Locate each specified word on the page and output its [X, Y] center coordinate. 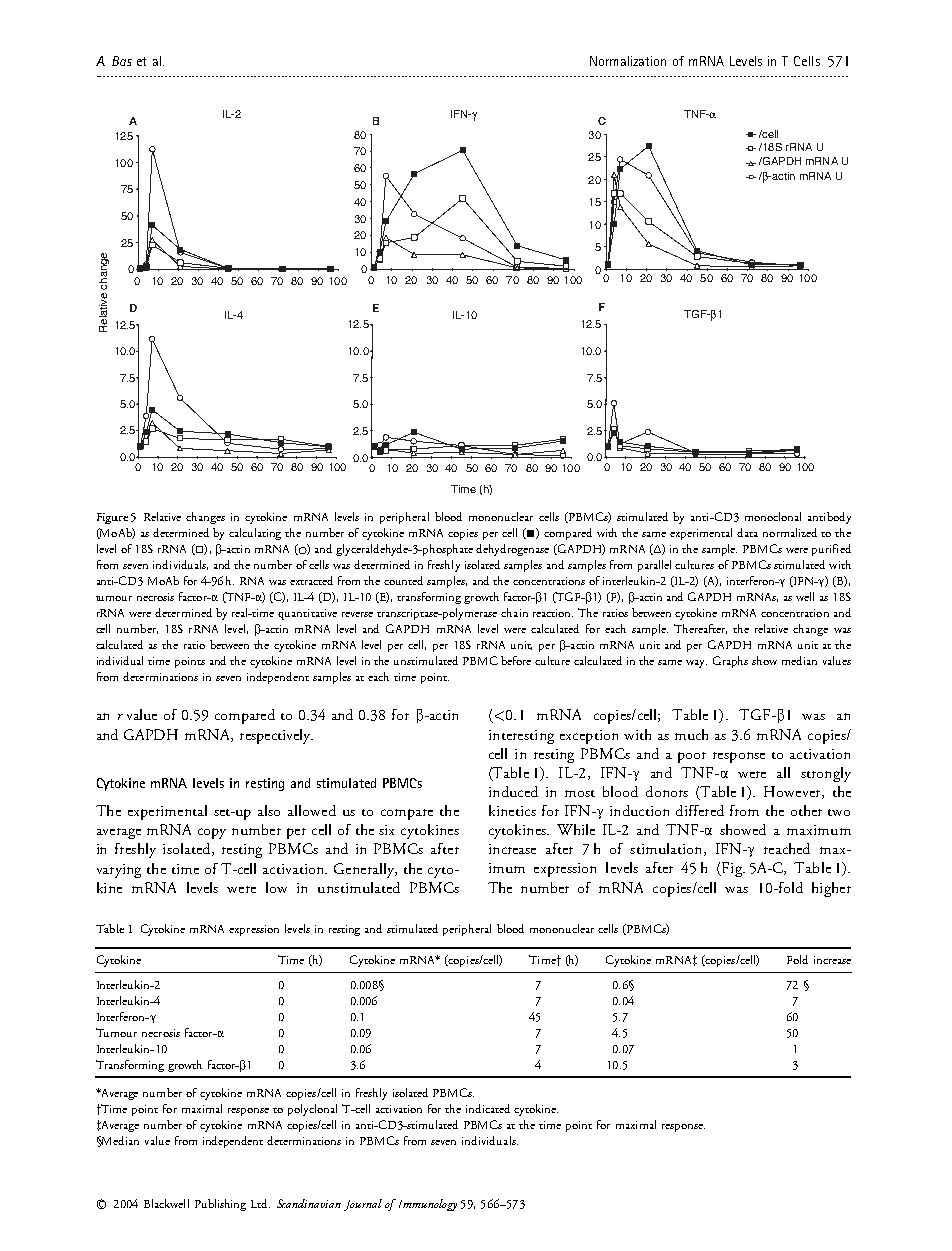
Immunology [428, 1205]
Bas [122, 61]
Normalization [628, 61]
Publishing [220, 1205]
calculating [255, 534]
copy [212, 833]
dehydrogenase [512, 550]
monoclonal [773, 516]
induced [513, 791]
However [793, 792]
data [747, 532]
